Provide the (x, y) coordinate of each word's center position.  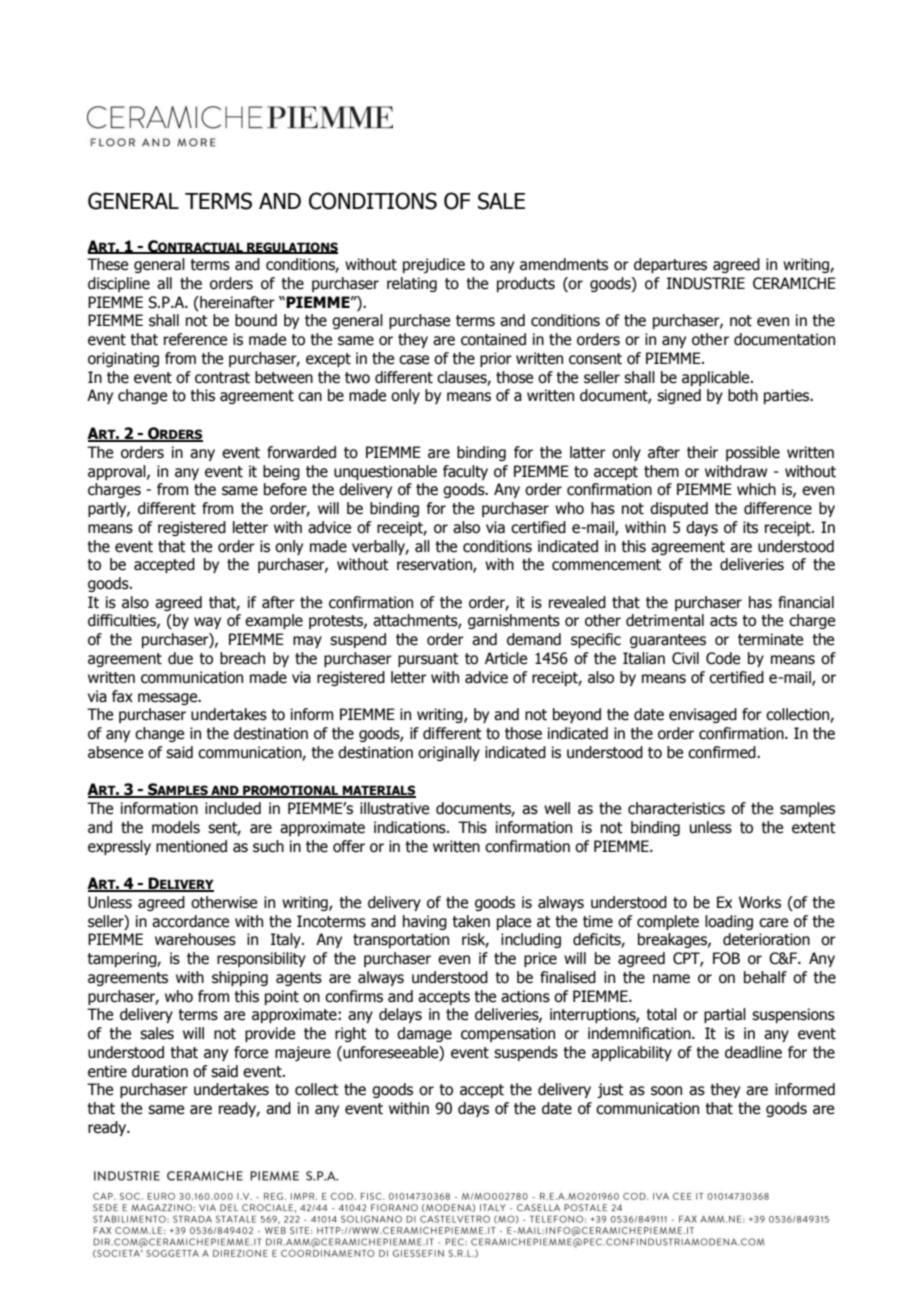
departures (670, 265)
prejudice (434, 265)
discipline (119, 284)
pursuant (428, 660)
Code (723, 658)
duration (160, 1071)
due (180, 658)
